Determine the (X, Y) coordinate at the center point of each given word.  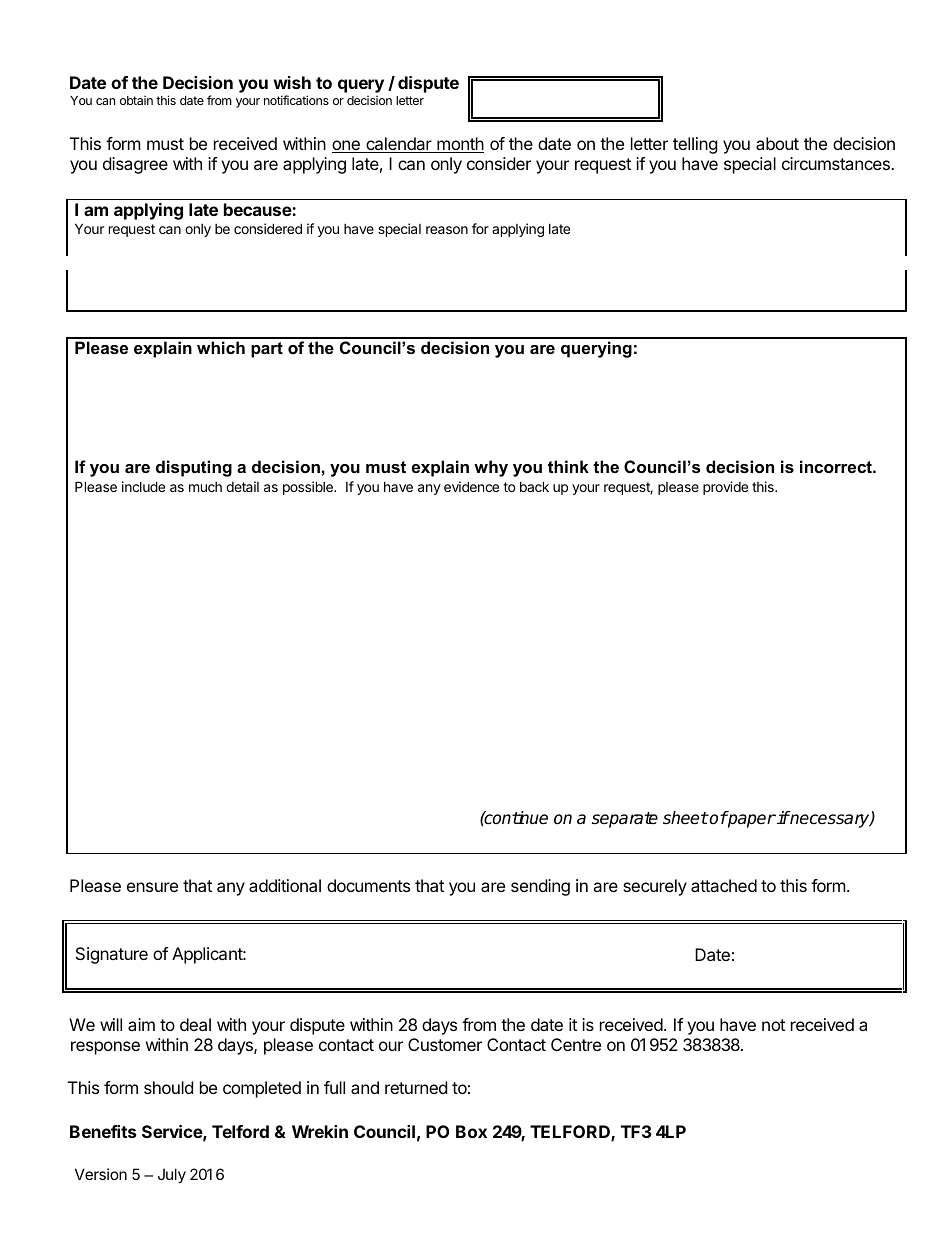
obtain (136, 100)
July (172, 1175)
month (459, 145)
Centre (576, 1044)
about (777, 143)
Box (471, 1131)
